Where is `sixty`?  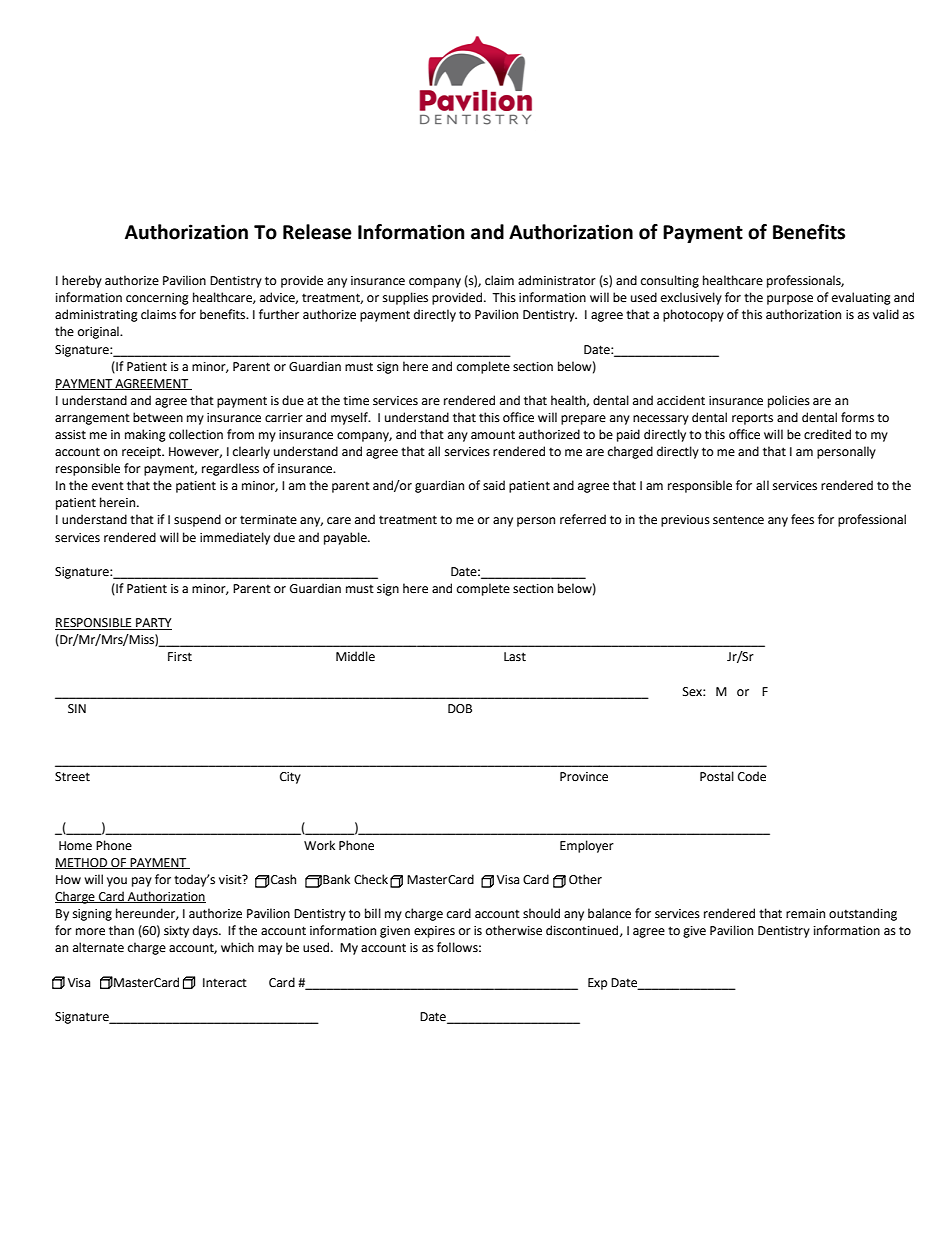
sixty is located at coordinates (176, 932).
